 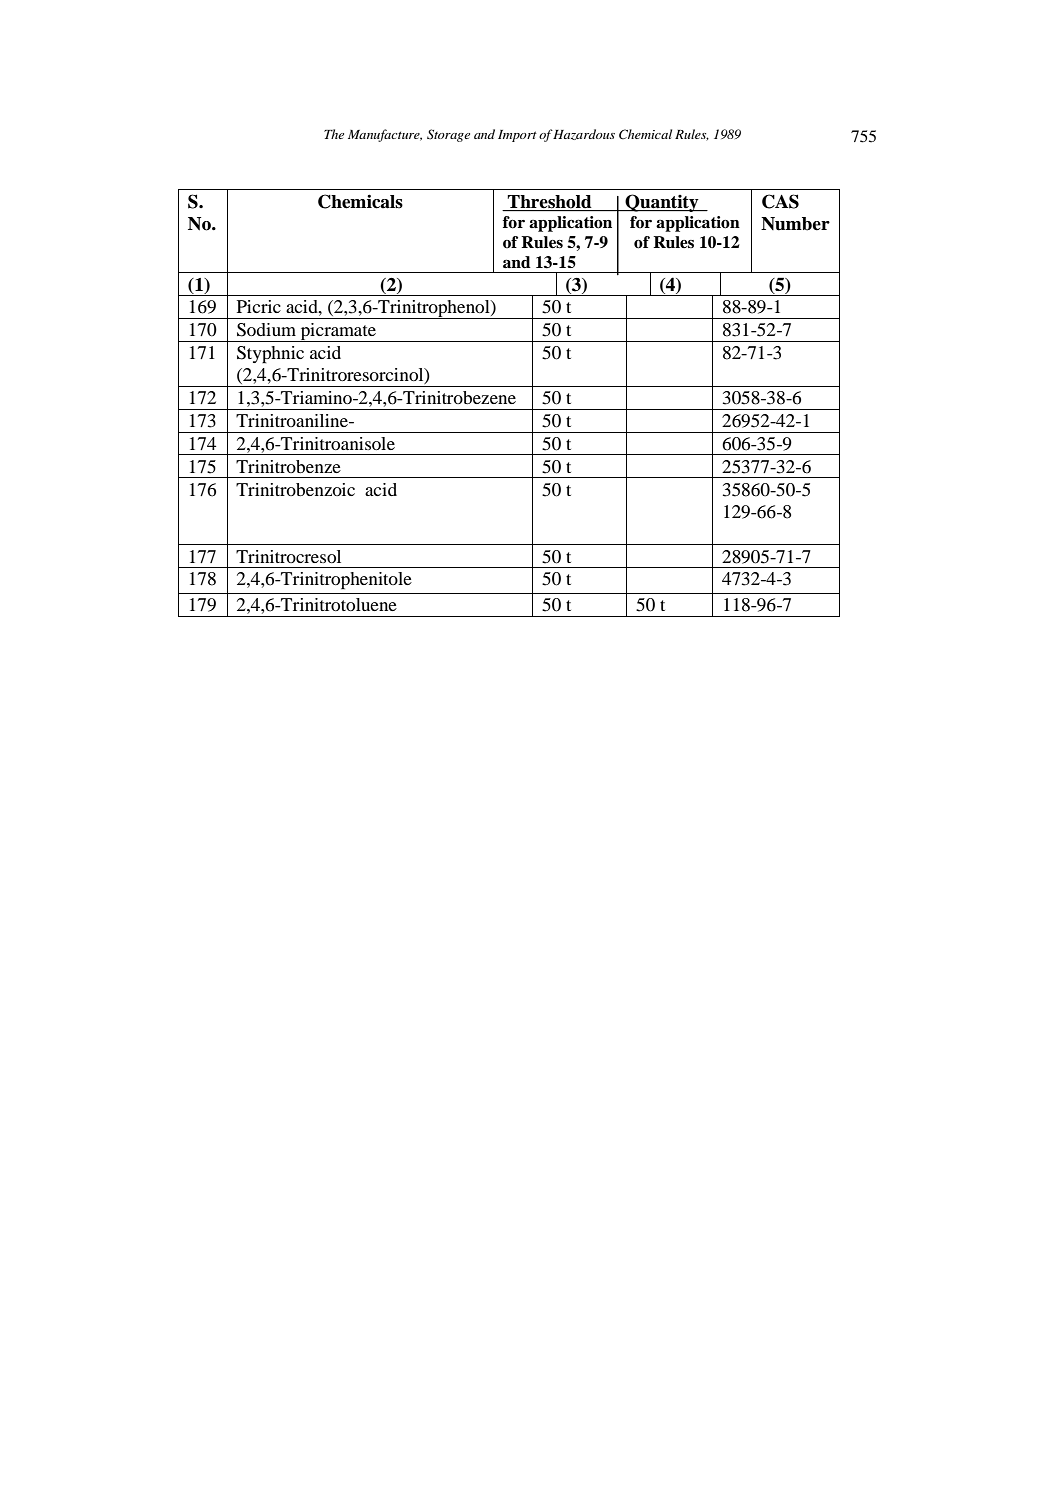 What do you see at coordinates (584, 134) in the image?
I see `Hazardous` at bounding box center [584, 134].
